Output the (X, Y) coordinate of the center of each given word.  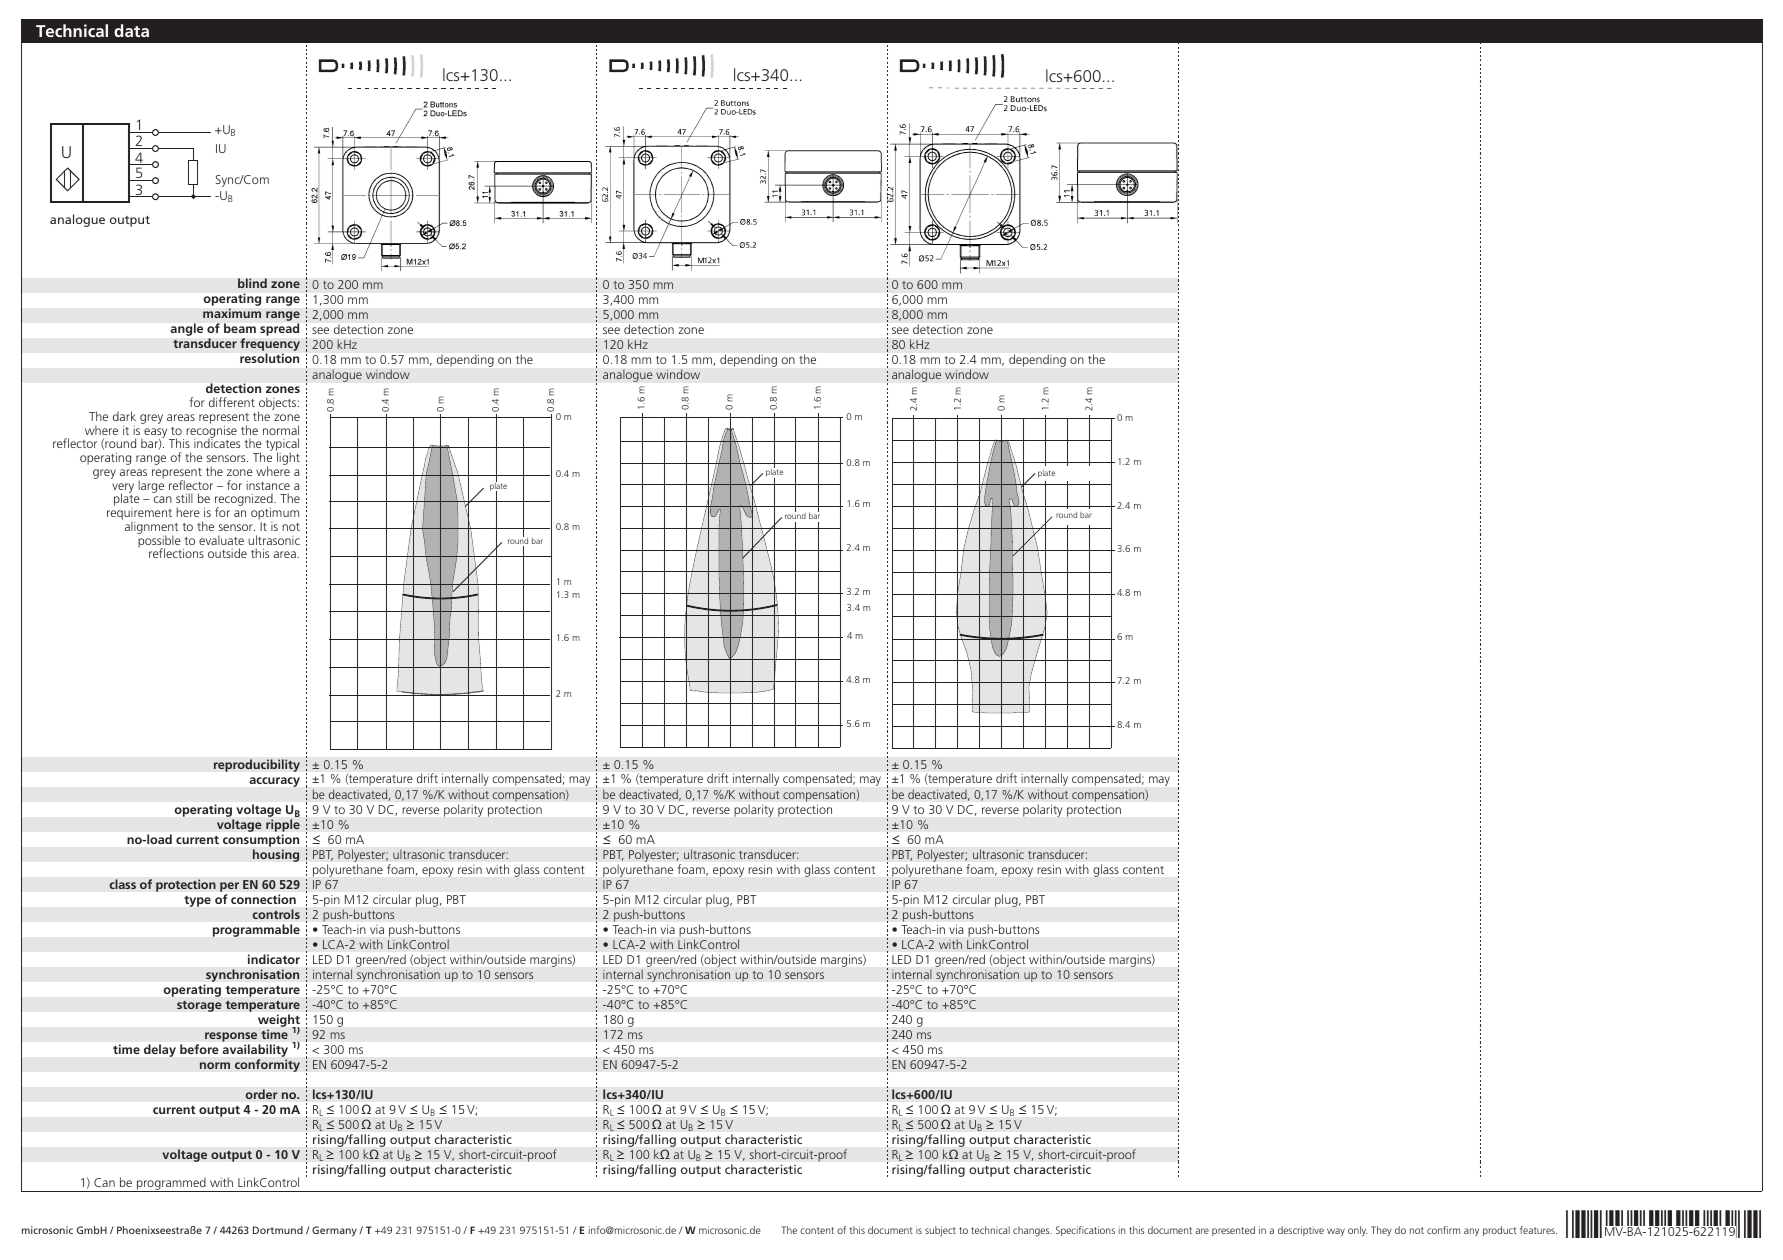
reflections (176, 553)
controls (276, 914)
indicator (274, 959)
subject (940, 1231)
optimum (275, 515)
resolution (269, 358)
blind (252, 283)
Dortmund (278, 1230)
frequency (270, 346)
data (131, 30)
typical (282, 446)
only (1357, 1231)
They (1381, 1231)
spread (279, 329)
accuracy (275, 782)
